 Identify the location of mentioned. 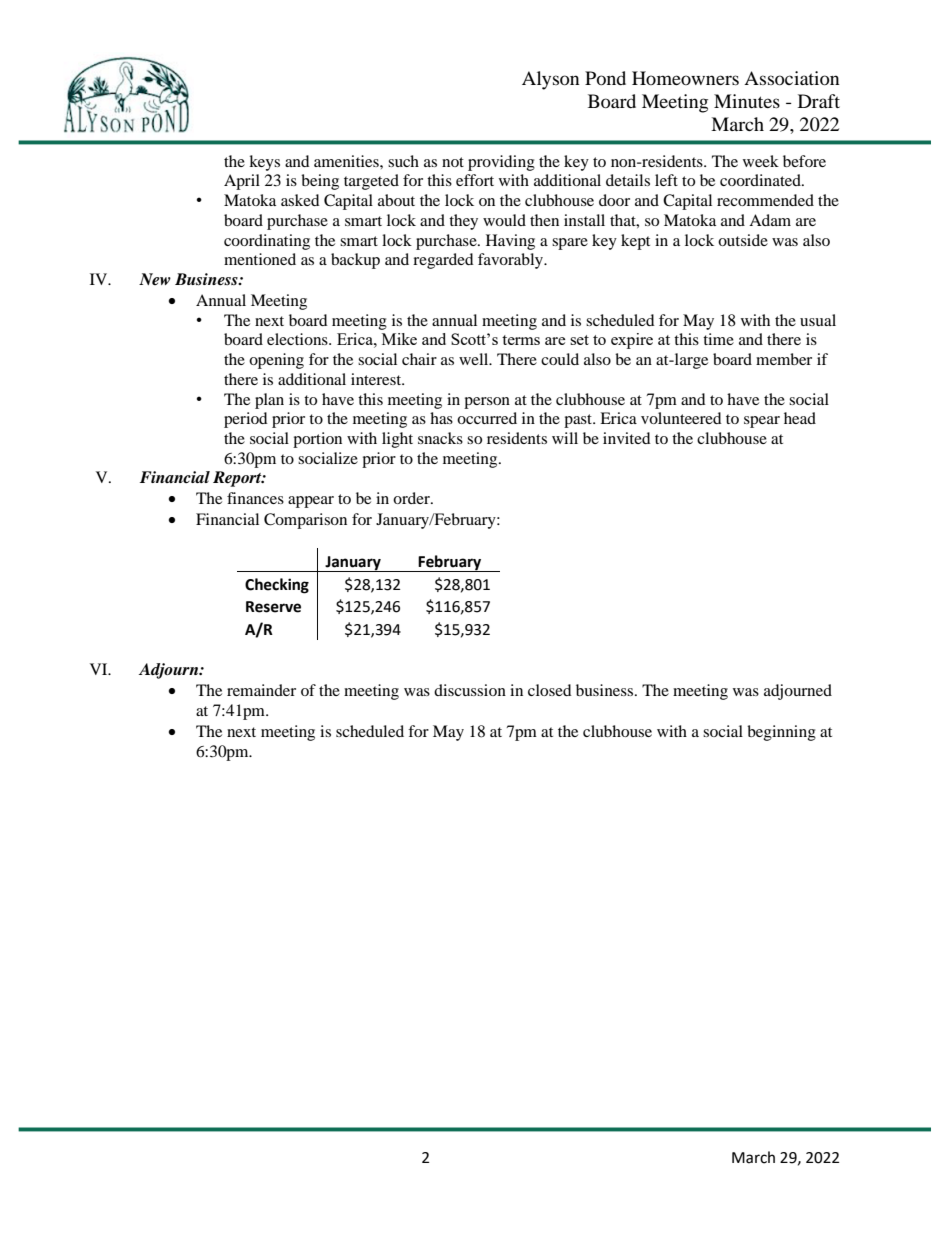
(260, 259).
